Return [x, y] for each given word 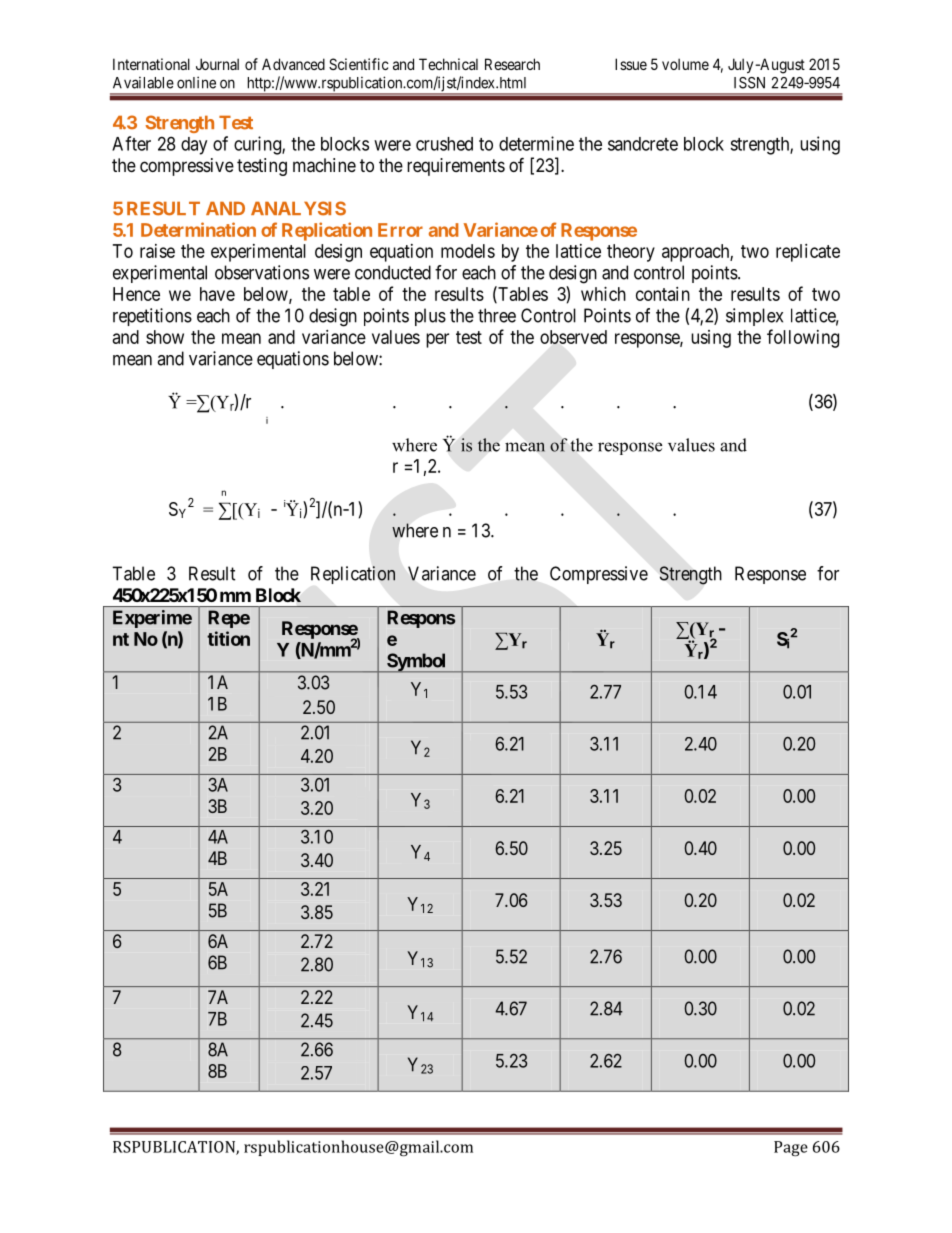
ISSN [749, 83]
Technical [448, 64]
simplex [754, 317]
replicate [808, 253]
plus [430, 317]
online [196, 82]
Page [791, 1148]
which [603, 294]
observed [573, 337]
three [497, 315]
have [217, 294]
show [165, 337]
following [803, 338]
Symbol [417, 663]
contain [663, 294]
